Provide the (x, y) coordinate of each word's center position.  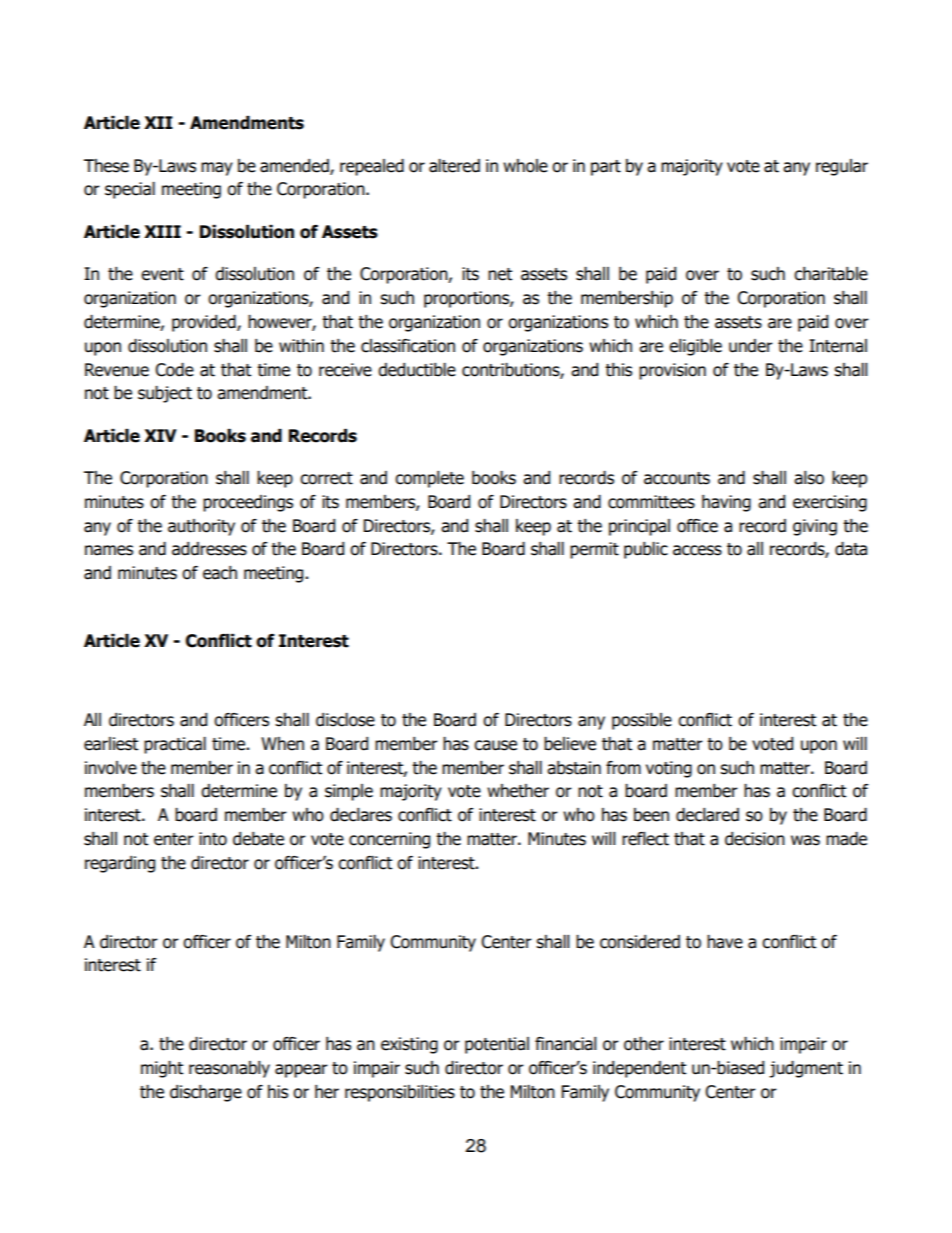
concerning (389, 840)
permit (594, 550)
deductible (417, 370)
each (220, 573)
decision (755, 839)
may (217, 169)
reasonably (229, 1069)
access (697, 550)
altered (454, 166)
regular (842, 167)
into (213, 839)
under (751, 346)
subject (165, 394)
